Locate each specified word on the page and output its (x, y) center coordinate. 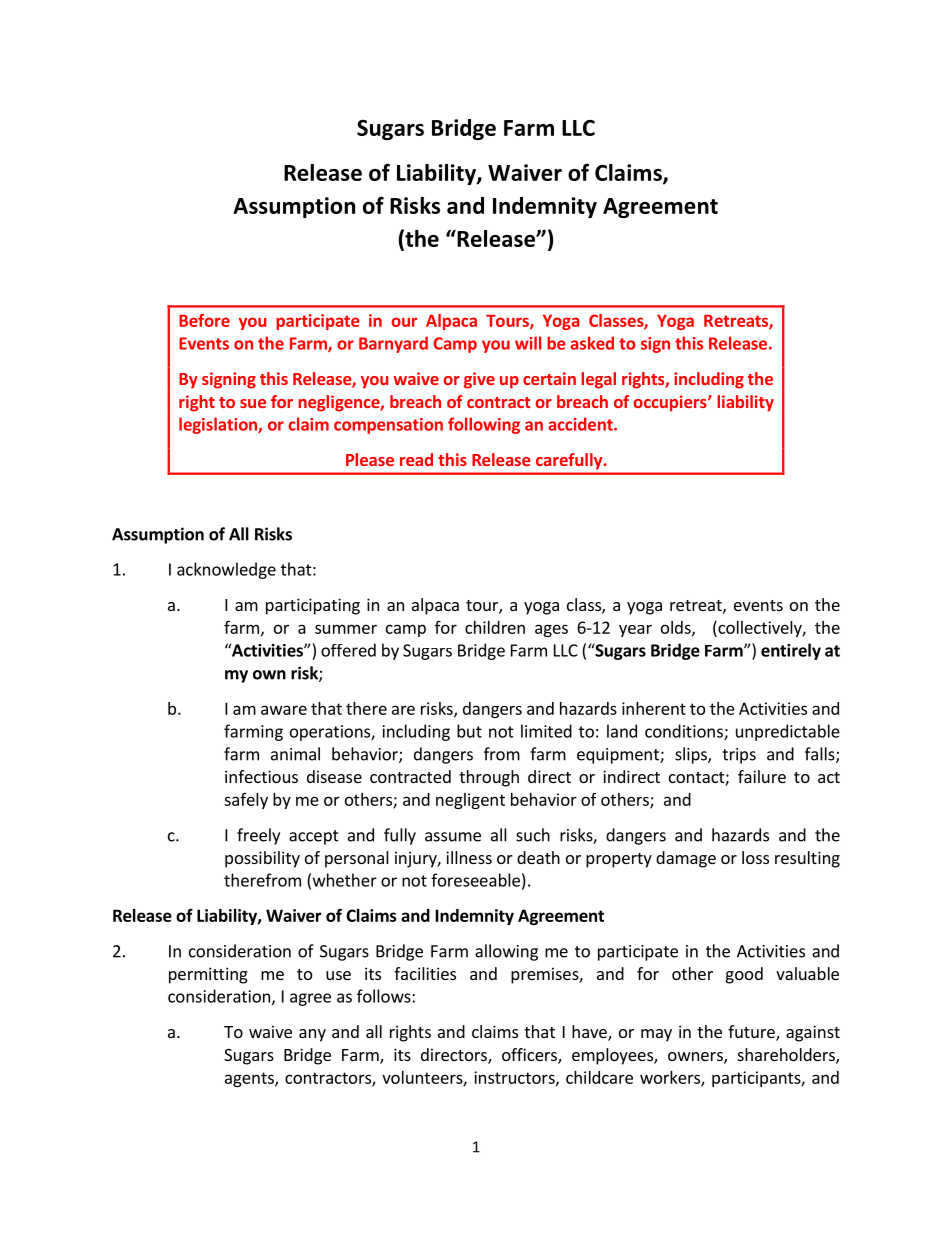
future (752, 1033)
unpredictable (788, 732)
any (312, 1035)
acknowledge (226, 570)
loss (755, 857)
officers (530, 1056)
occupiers (671, 403)
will (528, 343)
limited (546, 731)
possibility (262, 859)
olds (677, 628)
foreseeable (475, 880)
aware (284, 710)
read (416, 459)
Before (204, 320)
